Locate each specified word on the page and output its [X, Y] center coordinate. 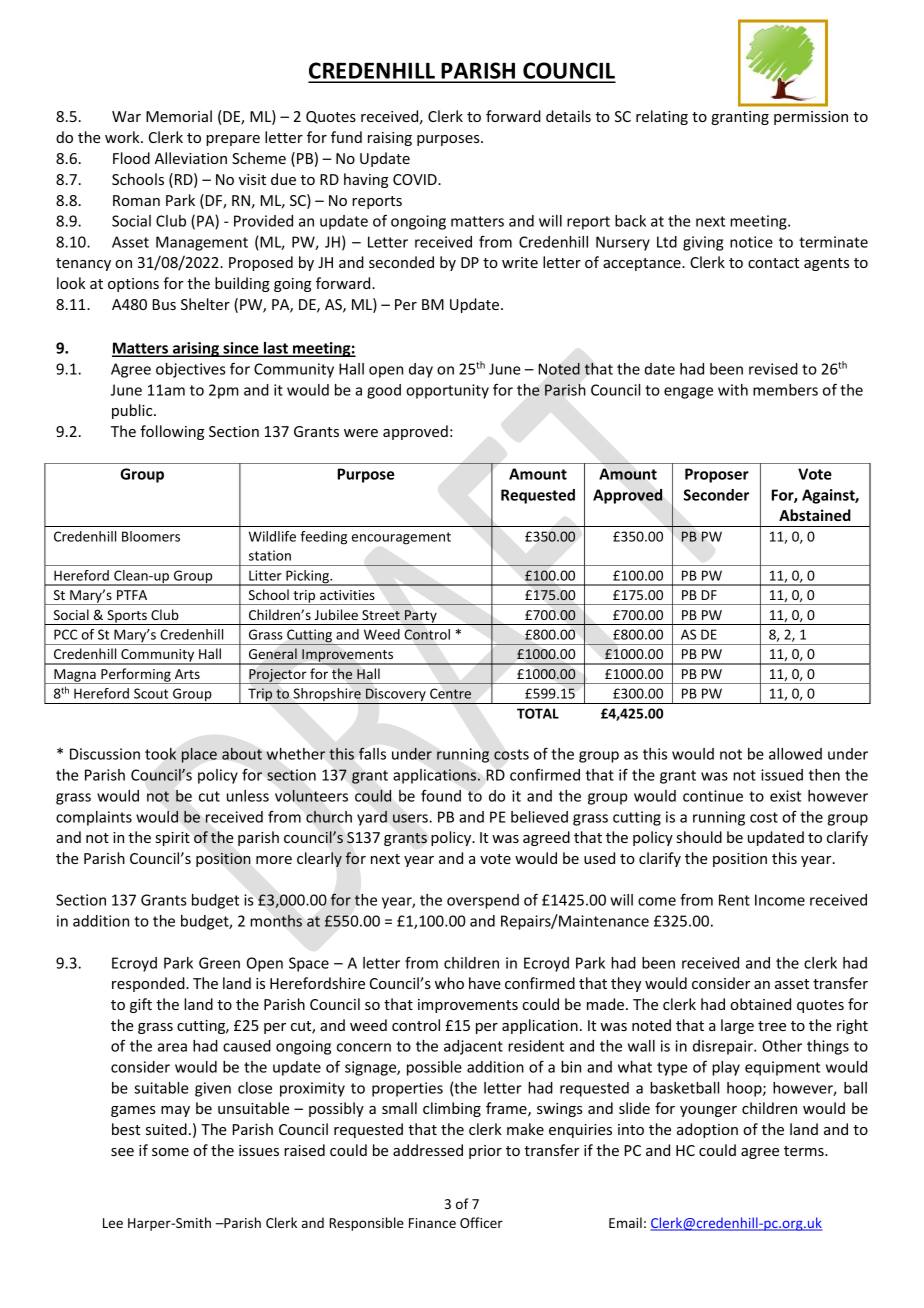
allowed [795, 754]
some [170, 1152]
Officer [481, 1222]
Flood [131, 158]
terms [805, 1151]
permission [811, 118]
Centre [450, 693]
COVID [416, 179]
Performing [136, 676]
